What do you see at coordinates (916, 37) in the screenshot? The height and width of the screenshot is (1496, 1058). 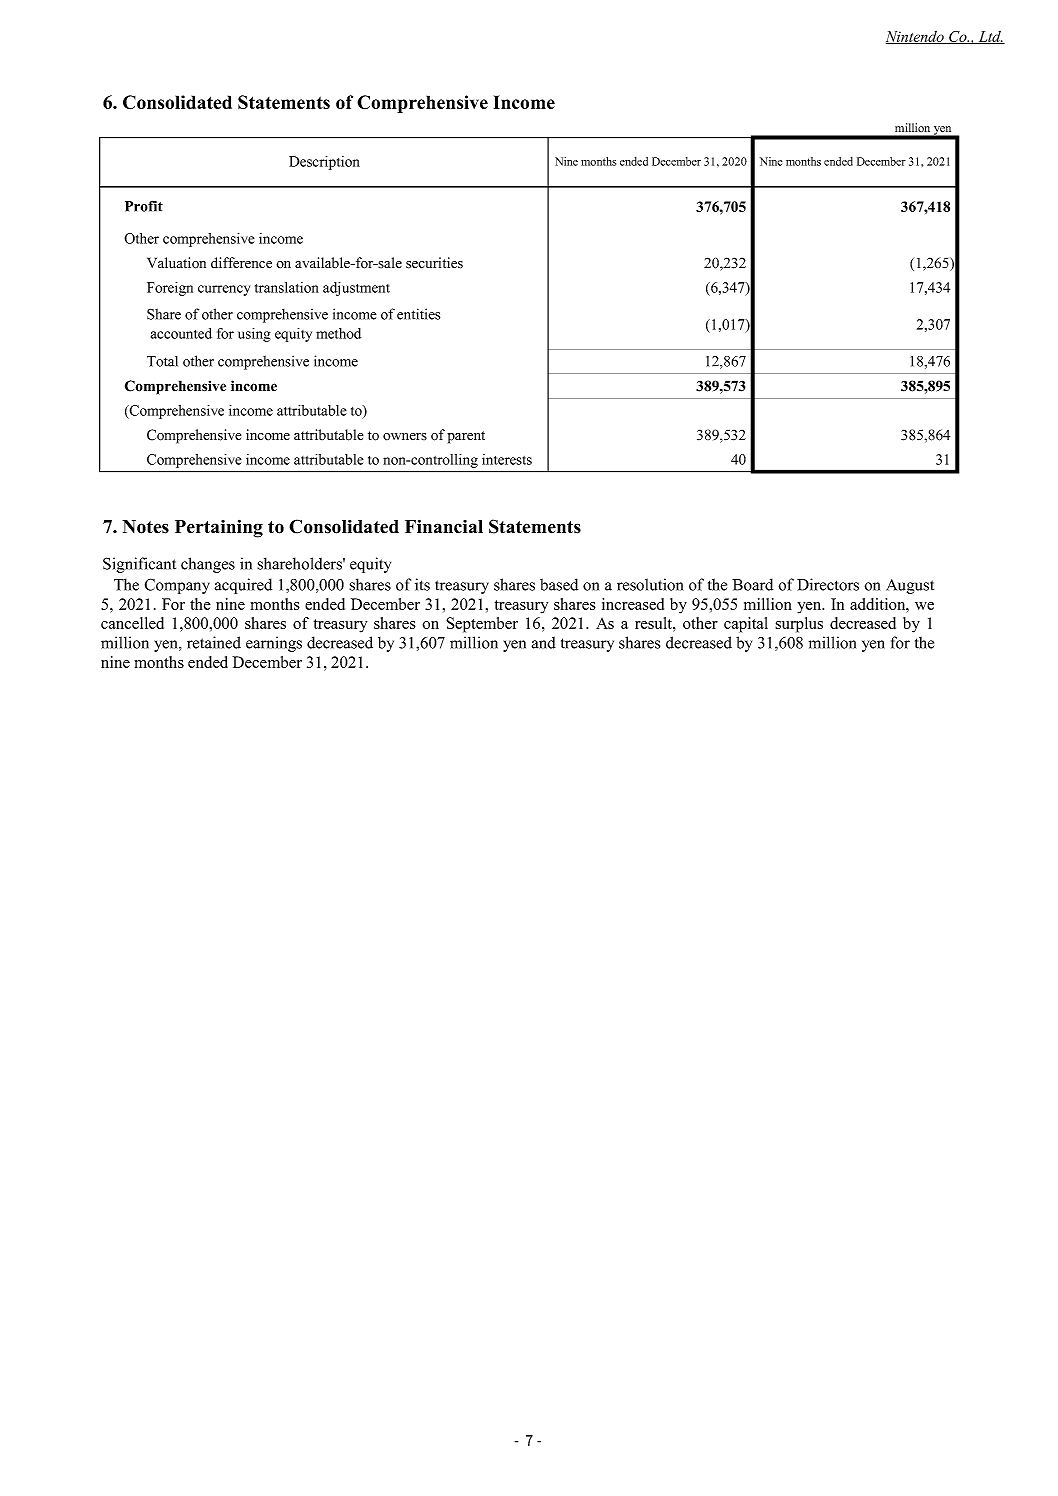 I see `Nintendo` at bounding box center [916, 37].
